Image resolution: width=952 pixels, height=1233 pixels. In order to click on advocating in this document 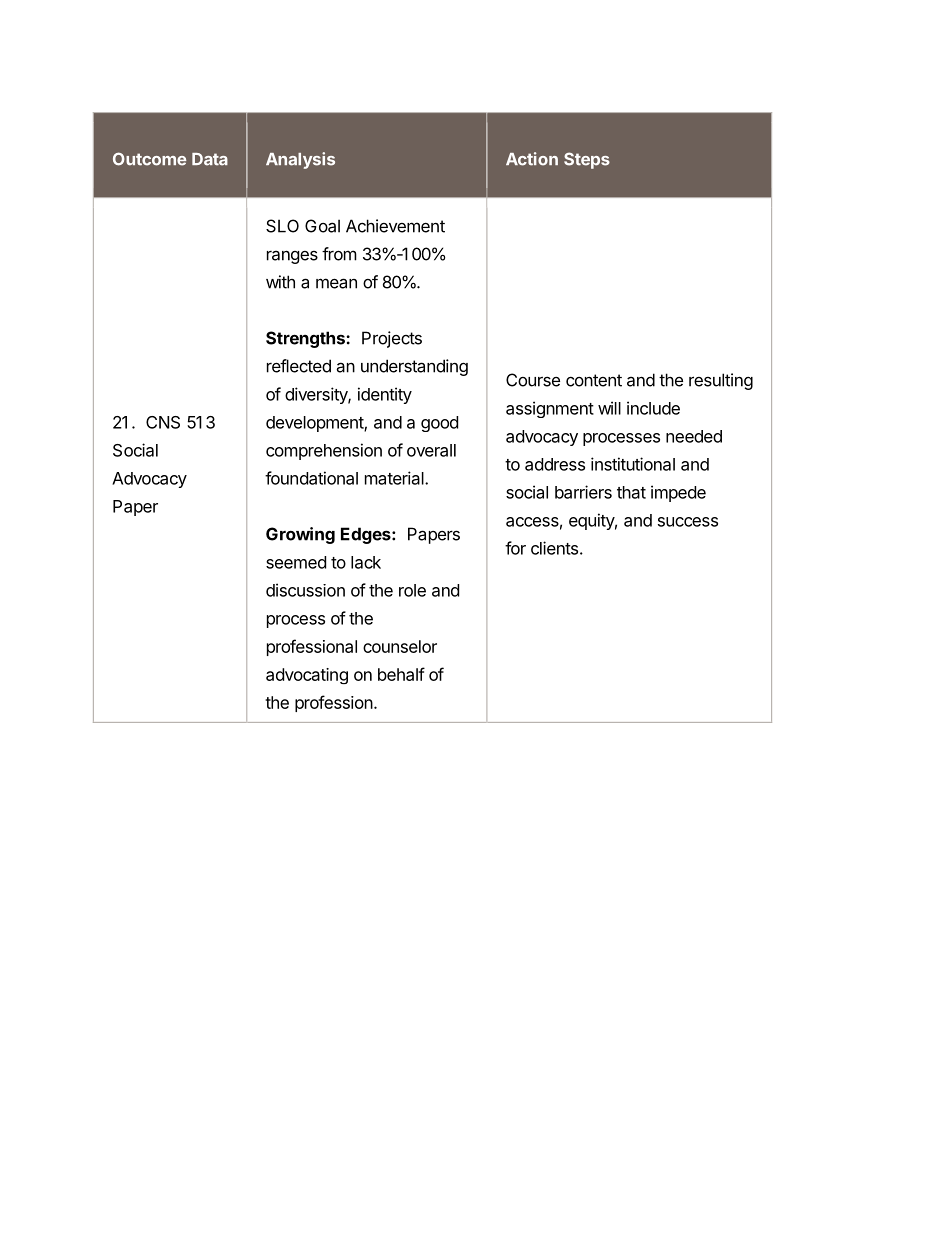, I will do `click(307, 676)`.
